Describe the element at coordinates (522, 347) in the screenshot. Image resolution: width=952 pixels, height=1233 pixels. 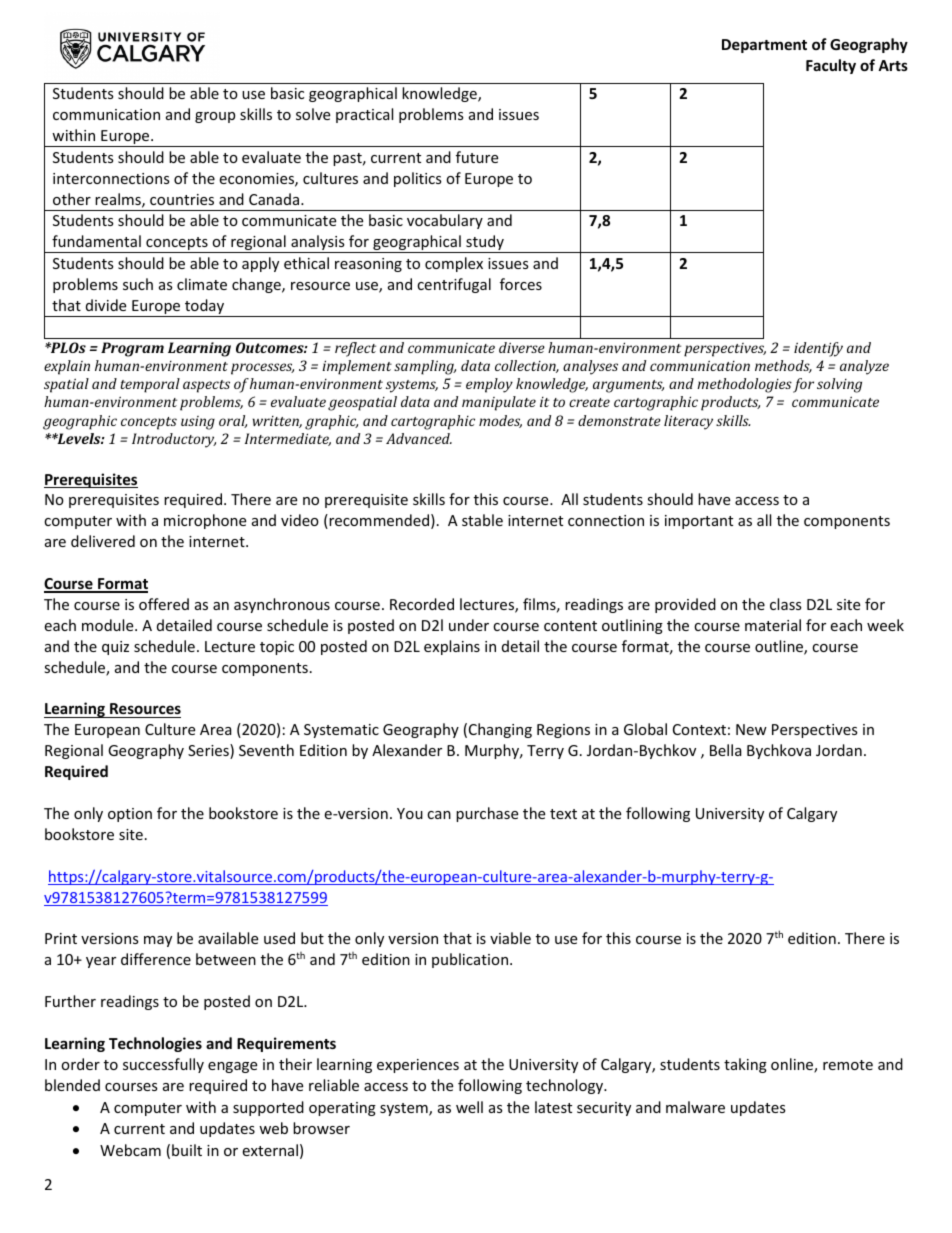
I see `diverse` at that location.
